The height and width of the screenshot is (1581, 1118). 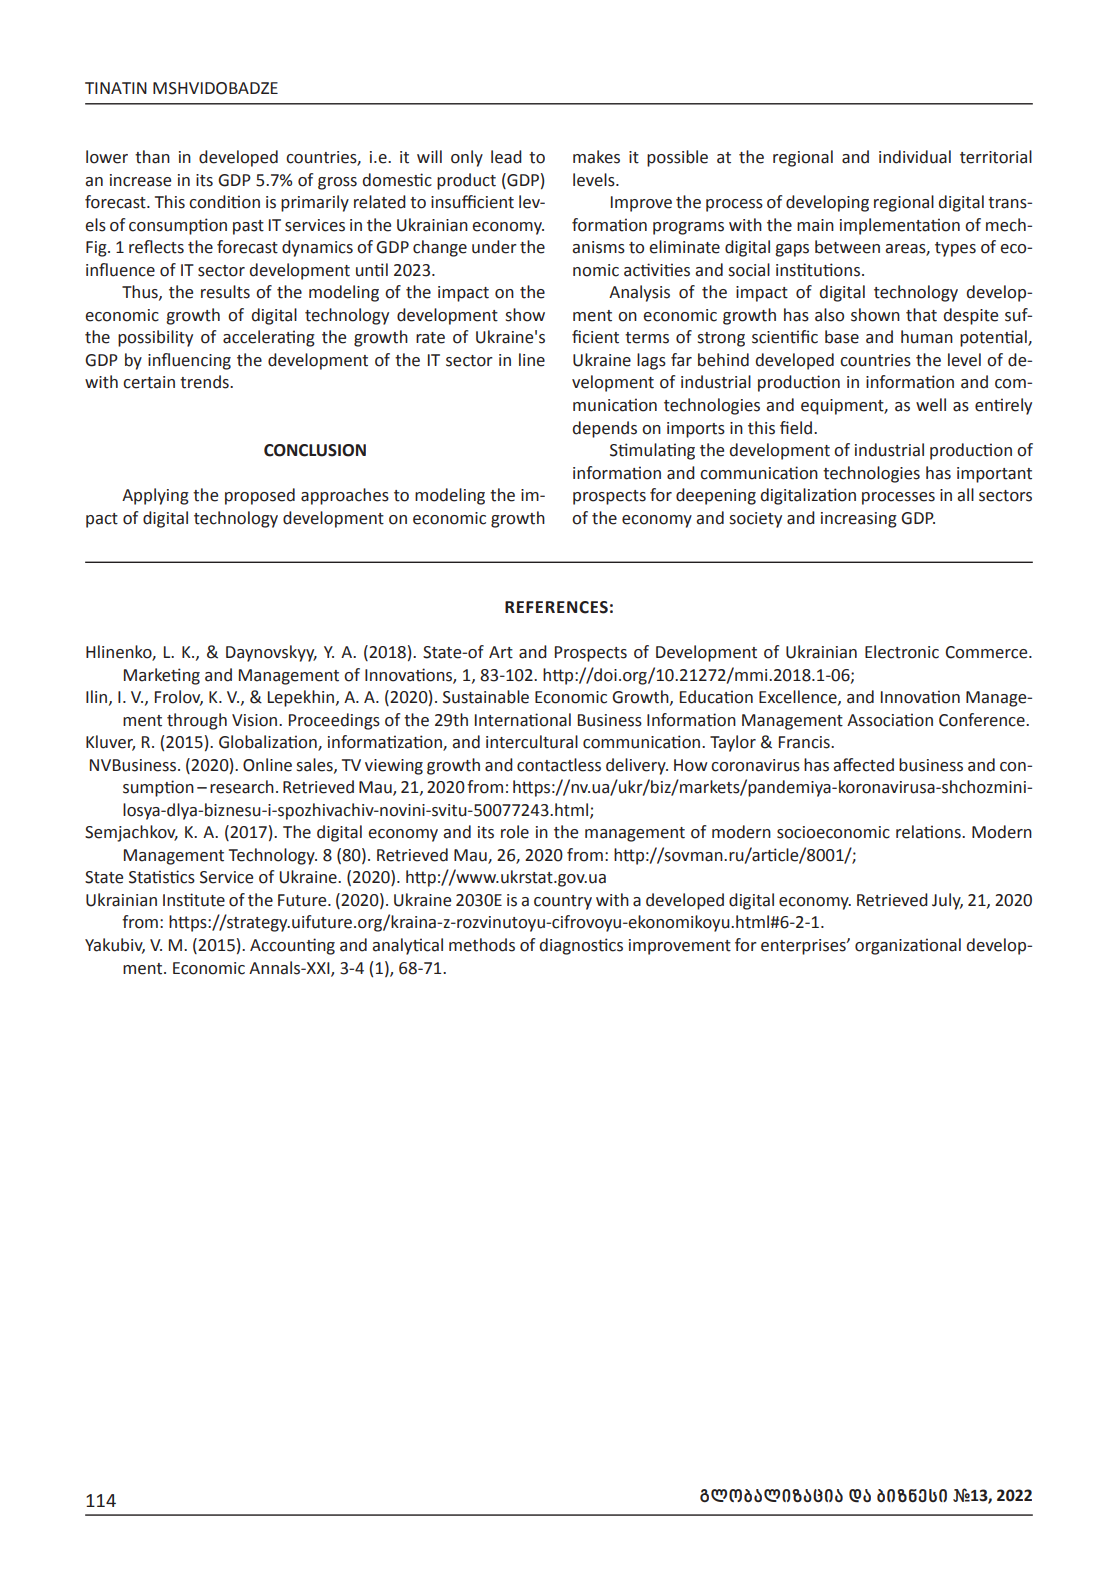 What do you see at coordinates (915, 157) in the screenshot?
I see `individual` at bounding box center [915, 157].
